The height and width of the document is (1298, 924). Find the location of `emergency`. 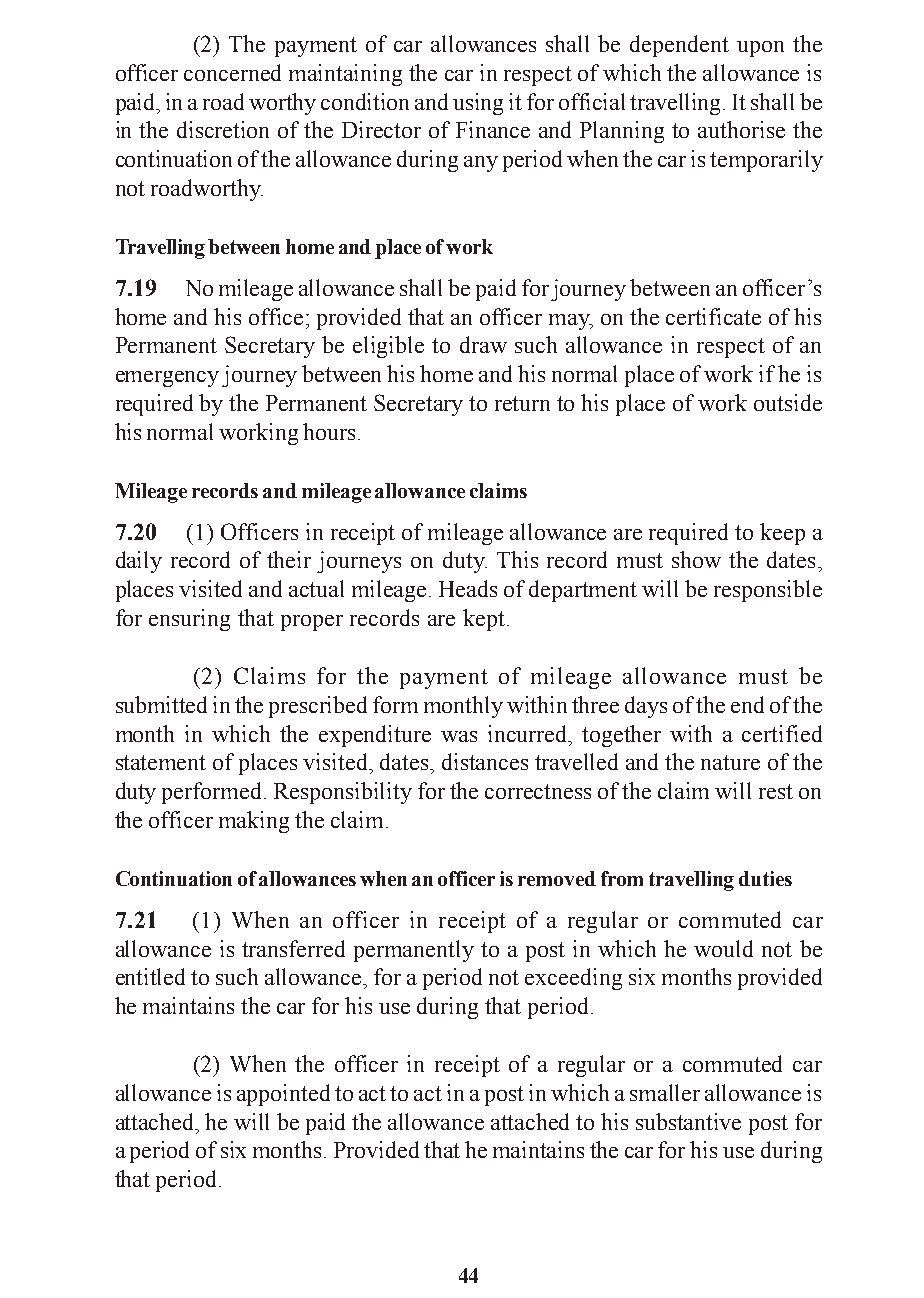

emergency is located at coordinates (167, 379).
